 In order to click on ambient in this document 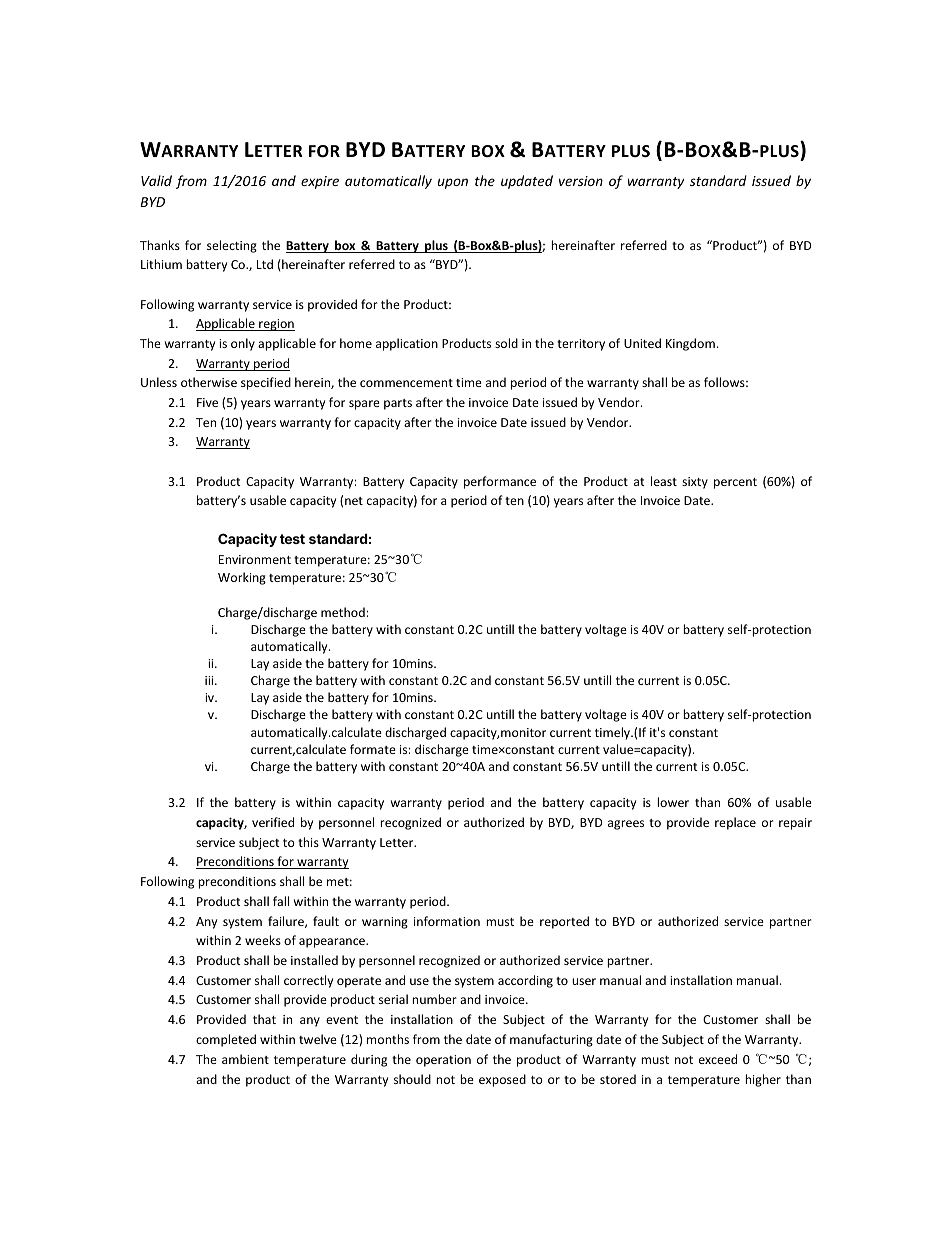, I will do `click(245, 1059)`.
